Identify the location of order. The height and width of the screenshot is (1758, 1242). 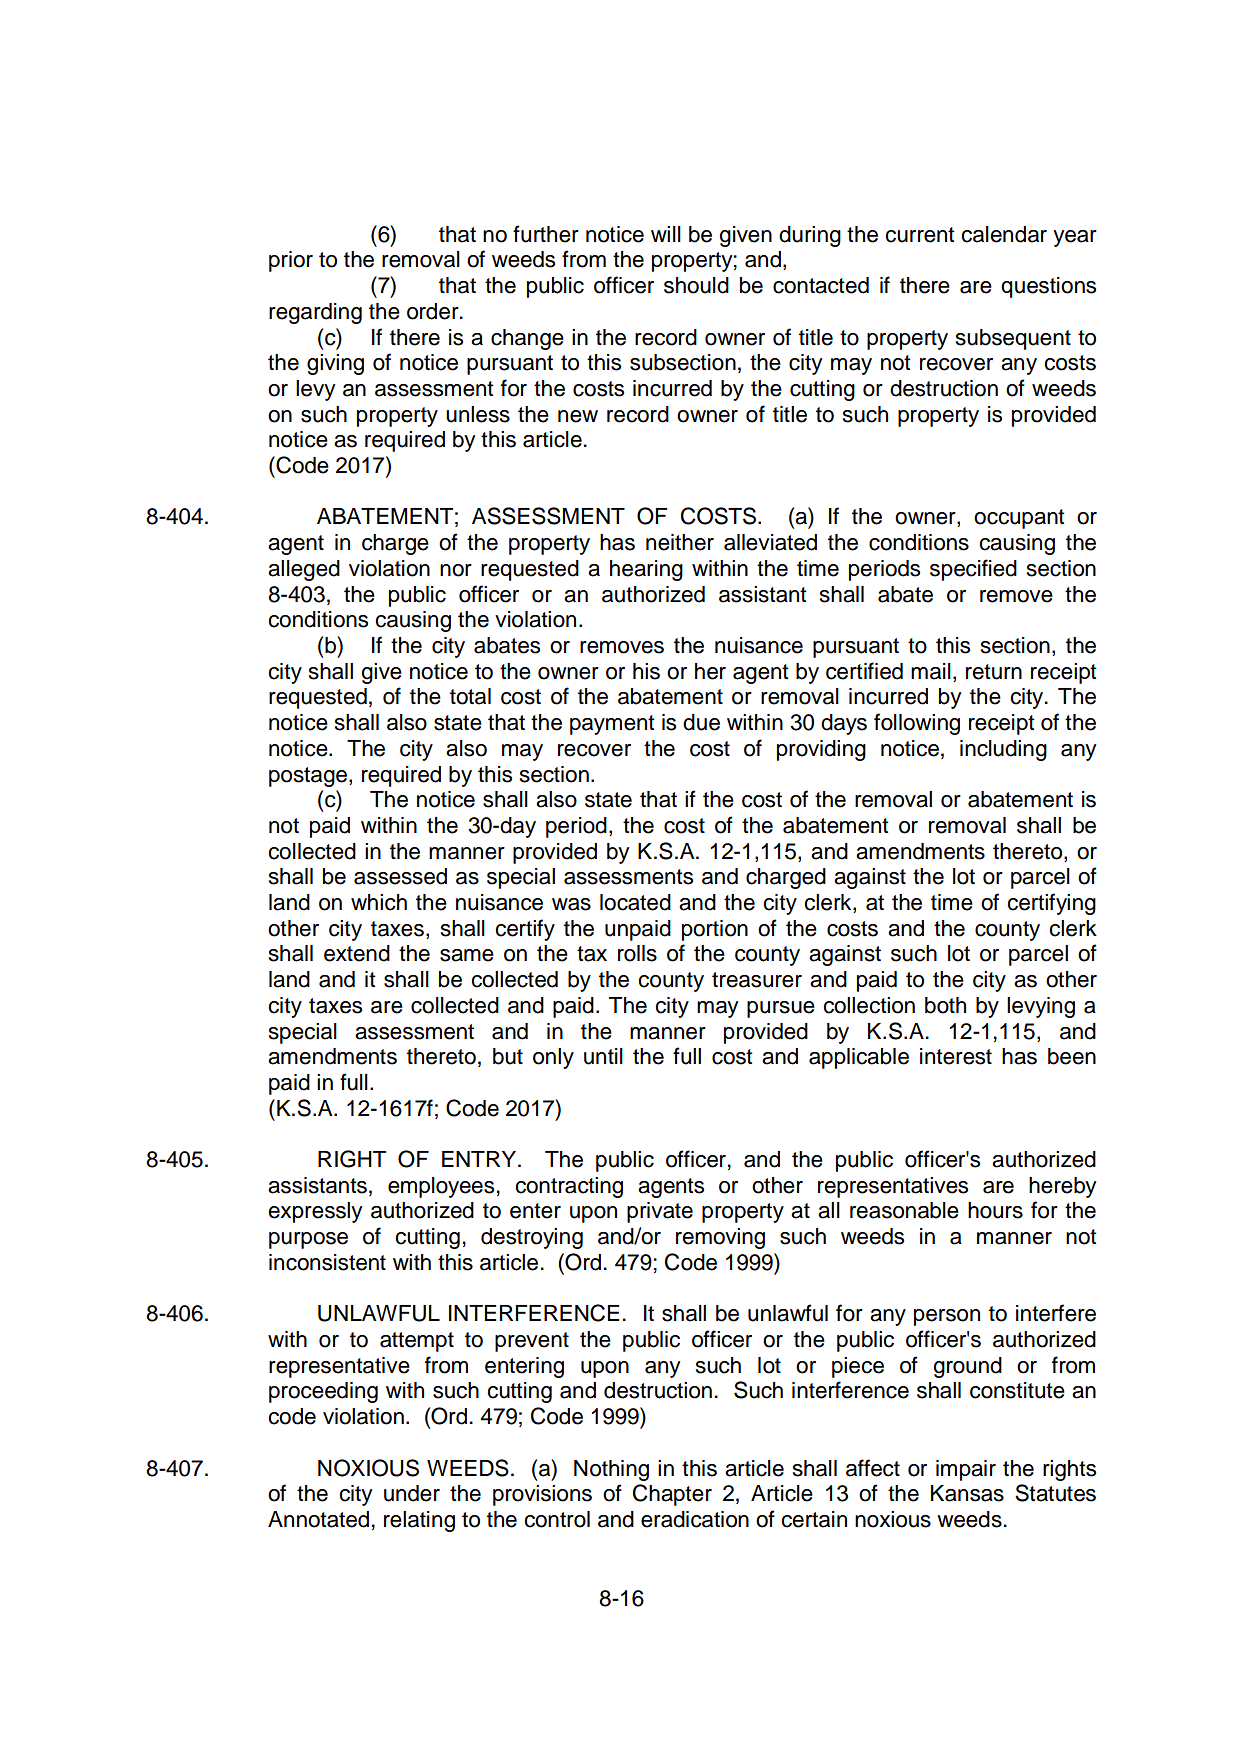
(434, 311).
